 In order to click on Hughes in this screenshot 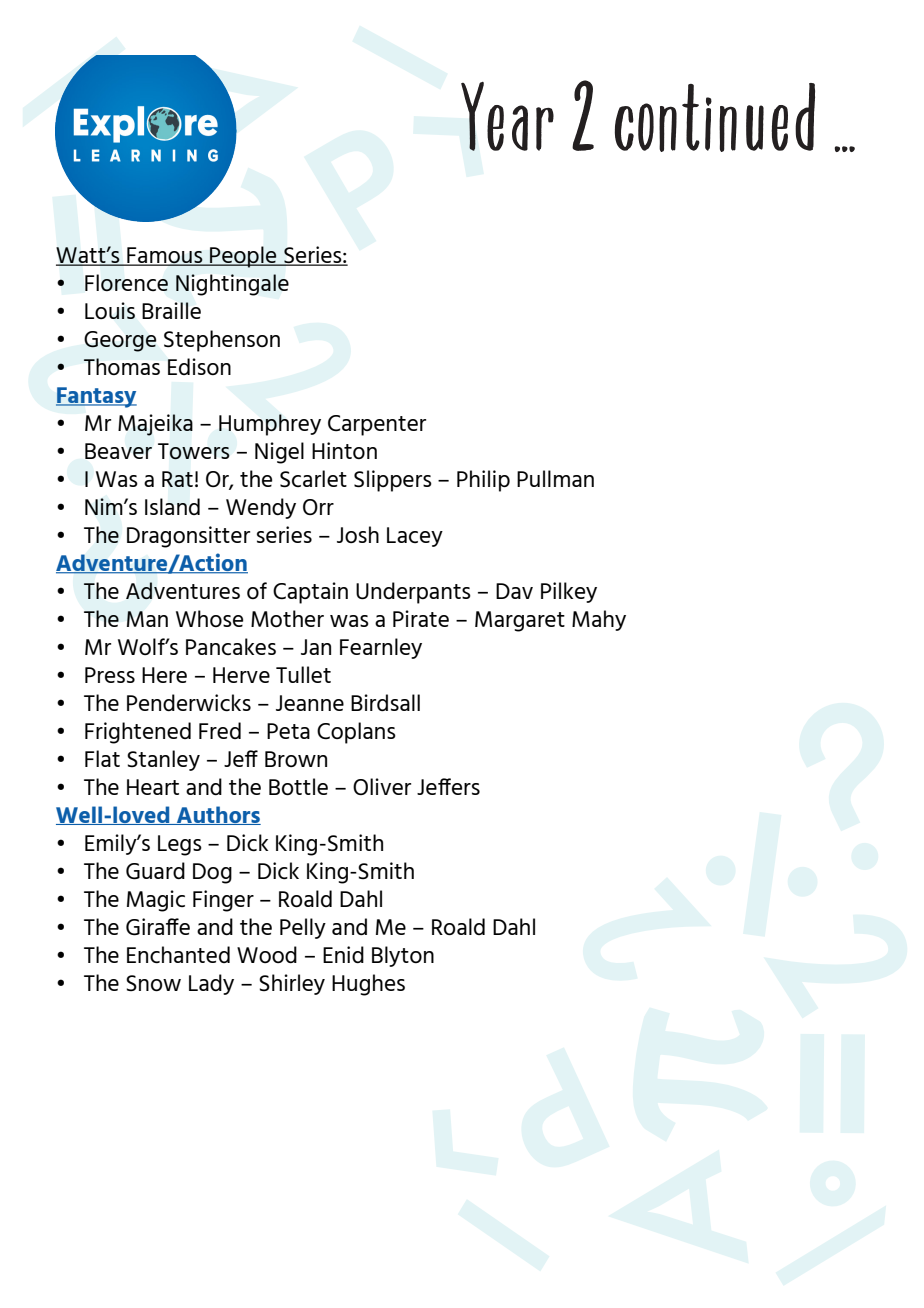, I will do `click(368, 985)`.
